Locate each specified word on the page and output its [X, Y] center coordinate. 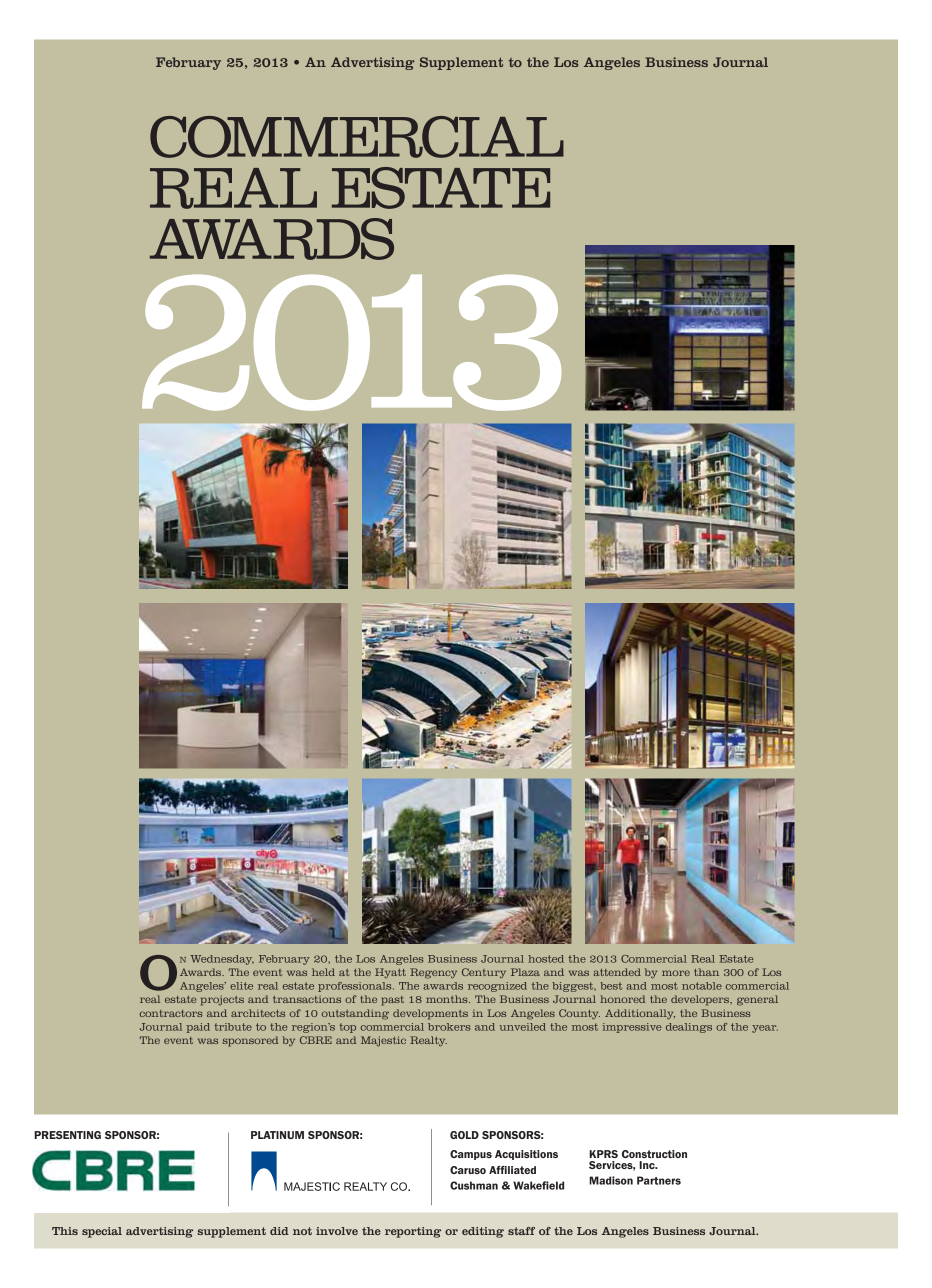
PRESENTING [67, 1135]
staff [521, 1231]
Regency [433, 973]
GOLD [464, 1135]
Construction [654, 1154]
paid [198, 1028]
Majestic [383, 1041]
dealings [689, 1028]
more [676, 973]
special [102, 1232]
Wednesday [222, 960]
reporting [413, 1232]
